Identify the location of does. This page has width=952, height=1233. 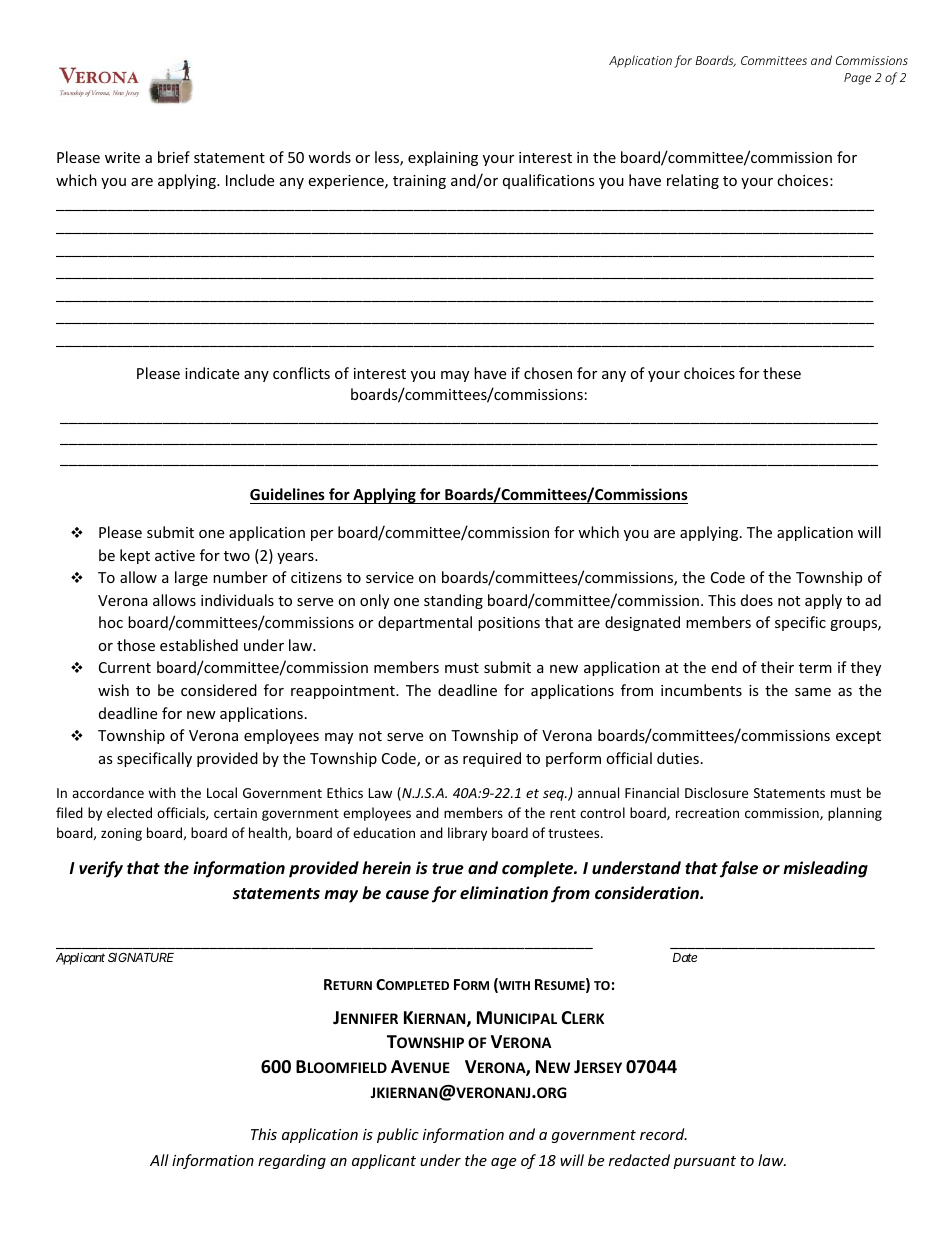
(757, 600).
